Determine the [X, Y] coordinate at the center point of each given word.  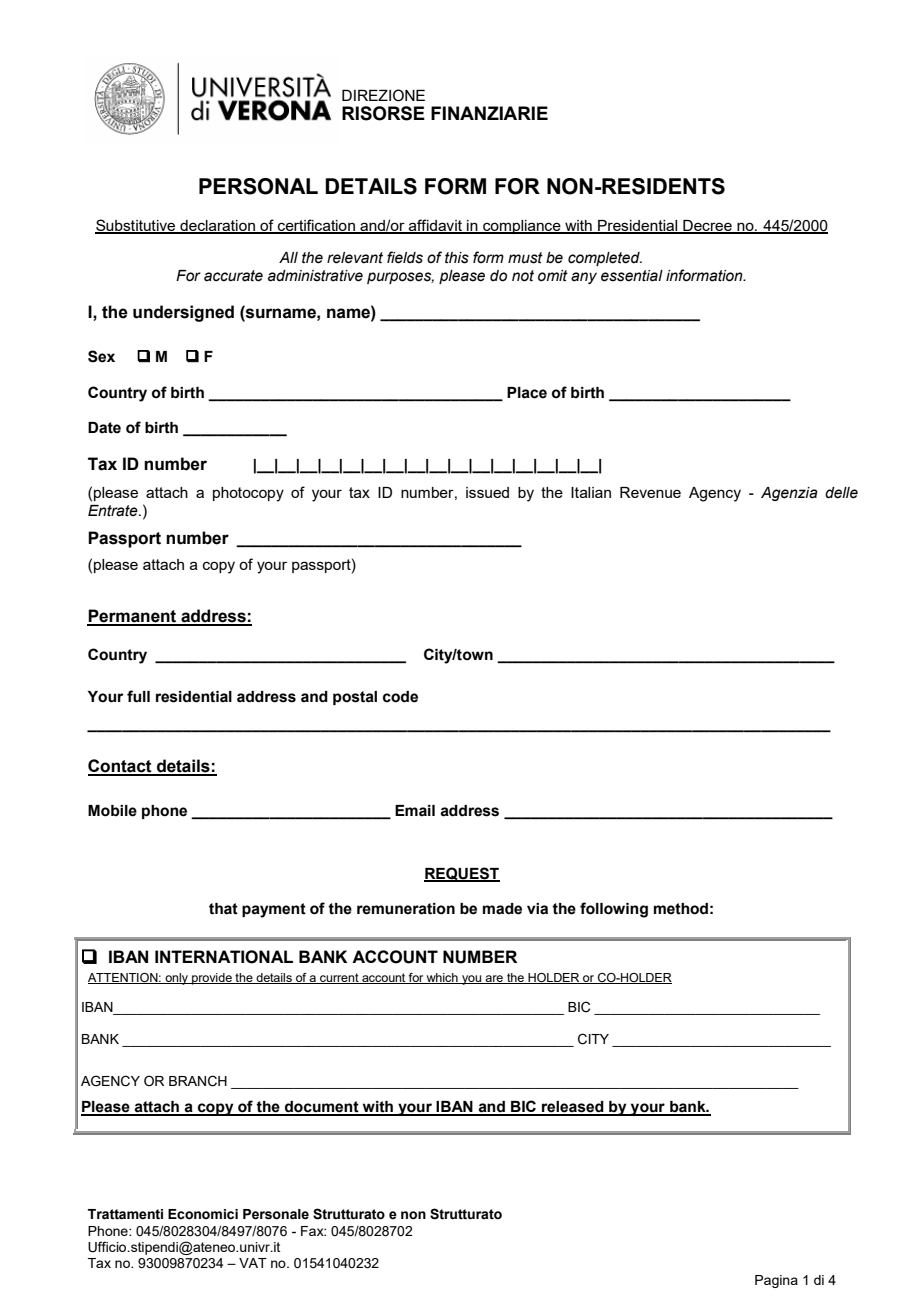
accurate [233, 276]
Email [415, 811]
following [614, 910]
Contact [121, 767]
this [457, 258]
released [573, 1108]
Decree [707, 227]
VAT [253, 1263]
